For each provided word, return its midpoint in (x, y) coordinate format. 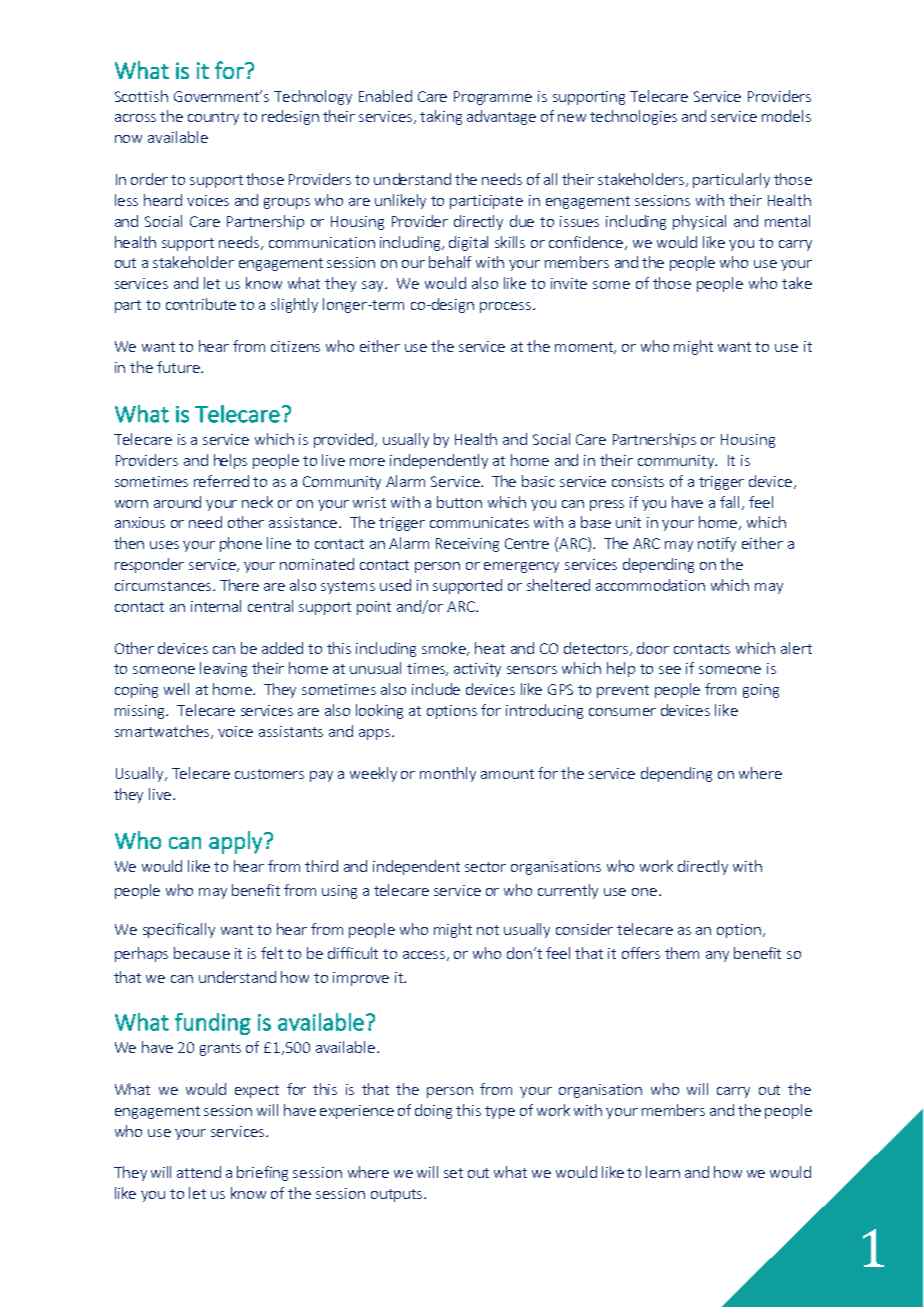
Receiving (467, 545)
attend (199, 1172)
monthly (448, 774)
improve (361, 979)
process (507, 307)
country (213, 118)
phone (241, 544)
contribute (201, 304)
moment (585, 348)
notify (717, 544)
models (786, 116)
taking (441, 117)
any (717, 956)
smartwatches (164, 732)
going (761, 691)
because (202, 953)
